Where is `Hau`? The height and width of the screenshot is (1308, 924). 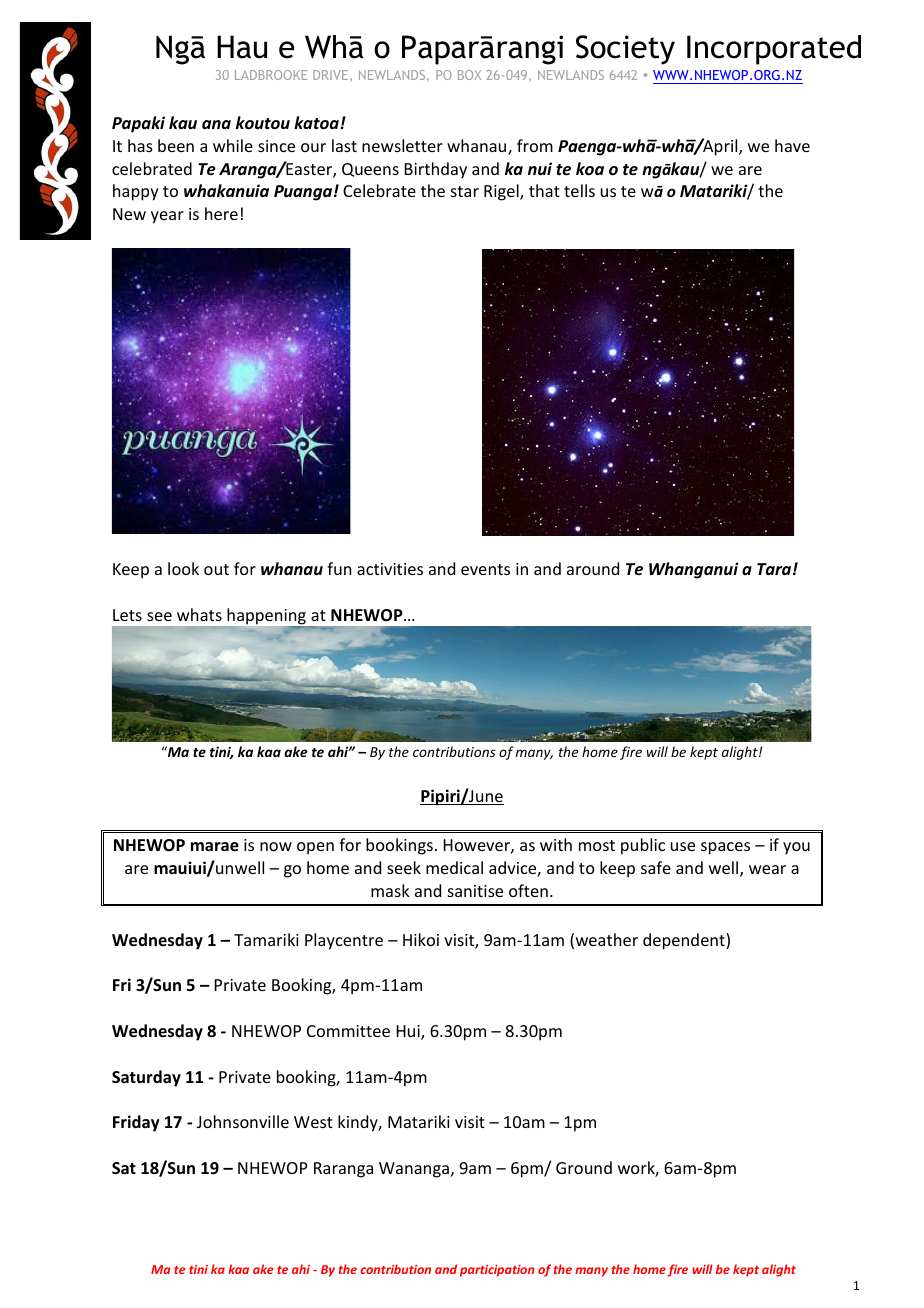
Hau is located at coordinates (242, 47).
